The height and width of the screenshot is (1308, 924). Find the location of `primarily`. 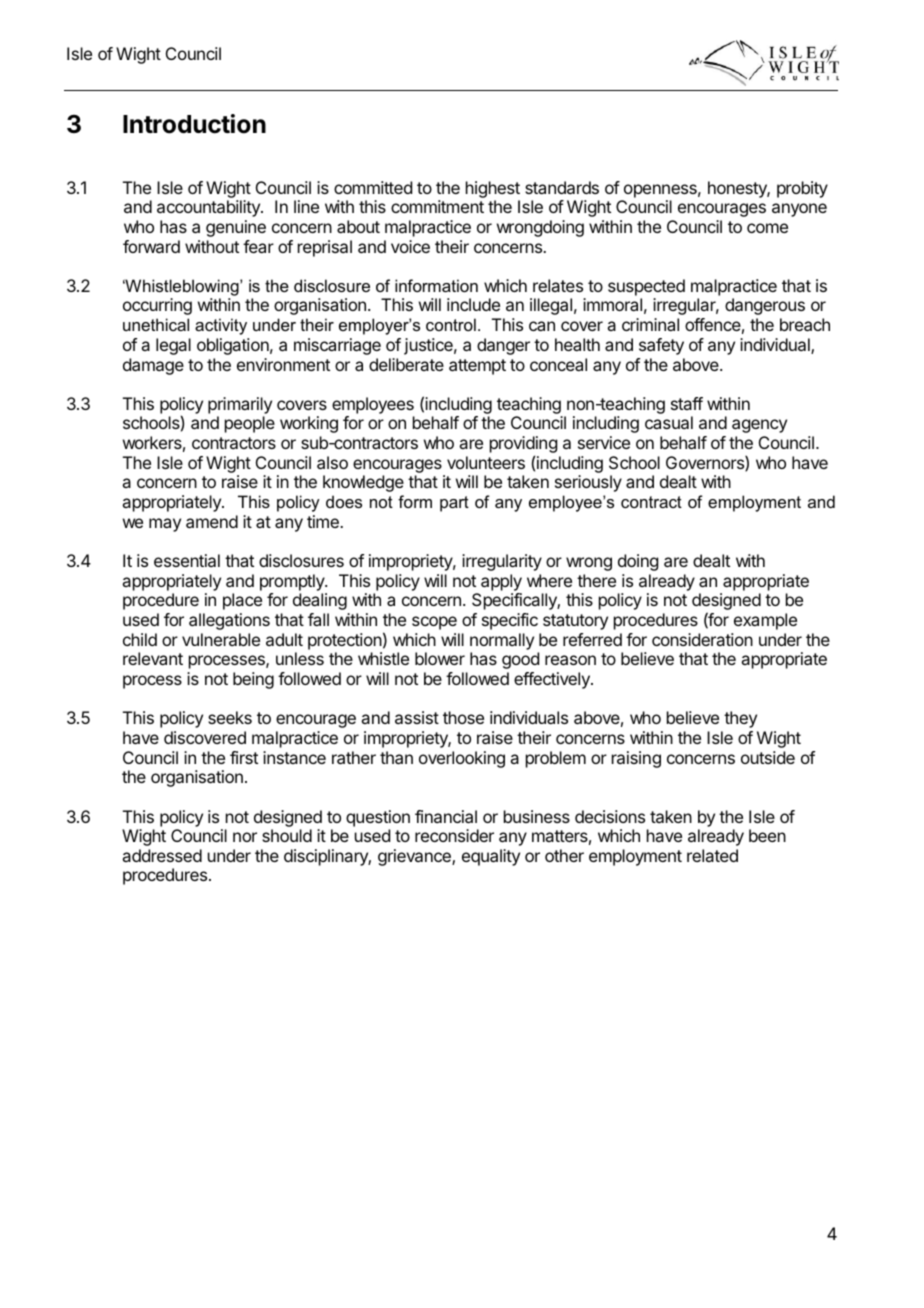

primarily is located at coordinates (240, 405).
